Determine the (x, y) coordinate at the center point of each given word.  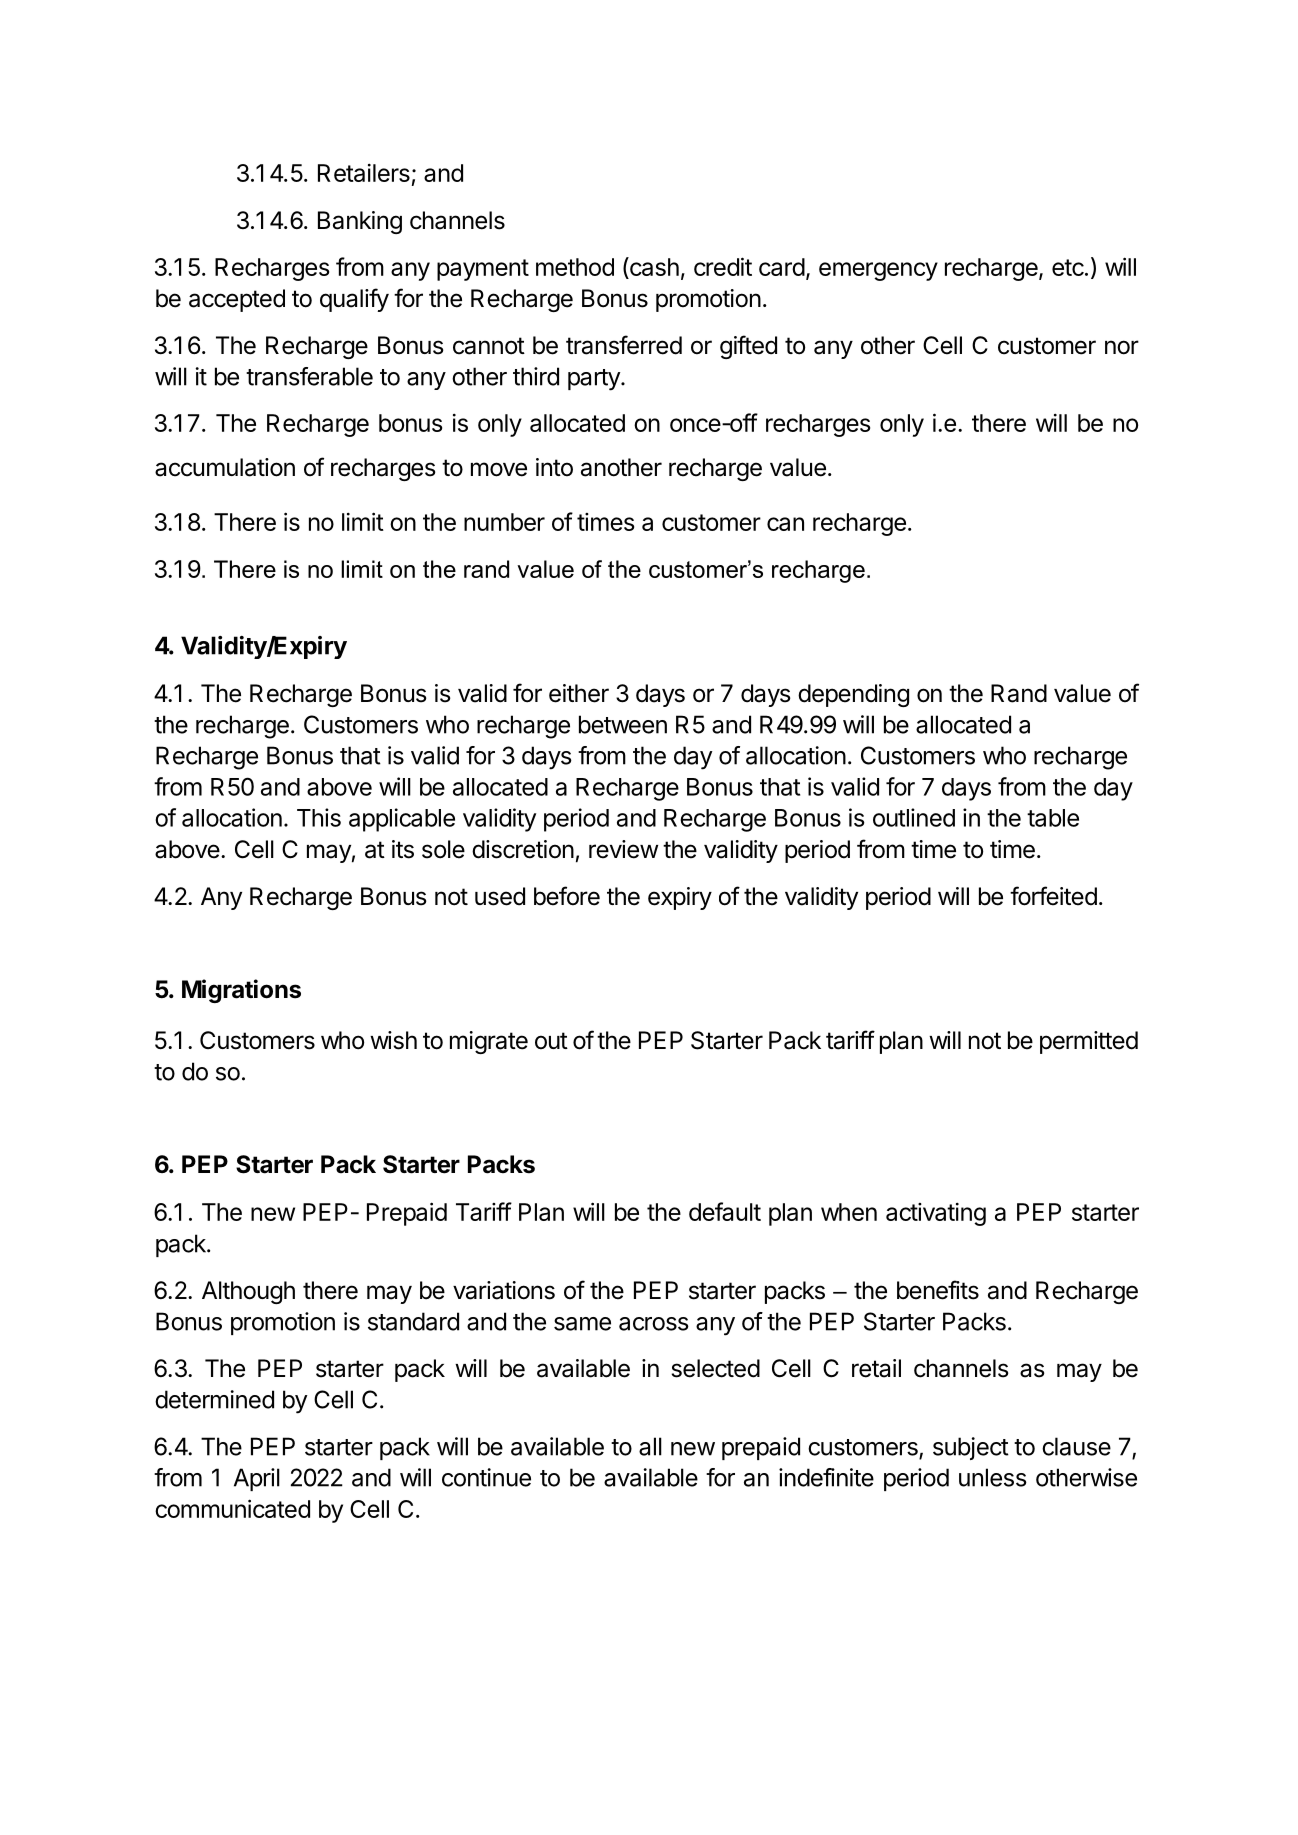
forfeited (1053, 896)
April (257, 1479)
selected (715, 1368)
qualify (354, 300)
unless (993, 1477)
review (623, 849)
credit (723, 266)
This (319, 817)
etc (1068, 267)
